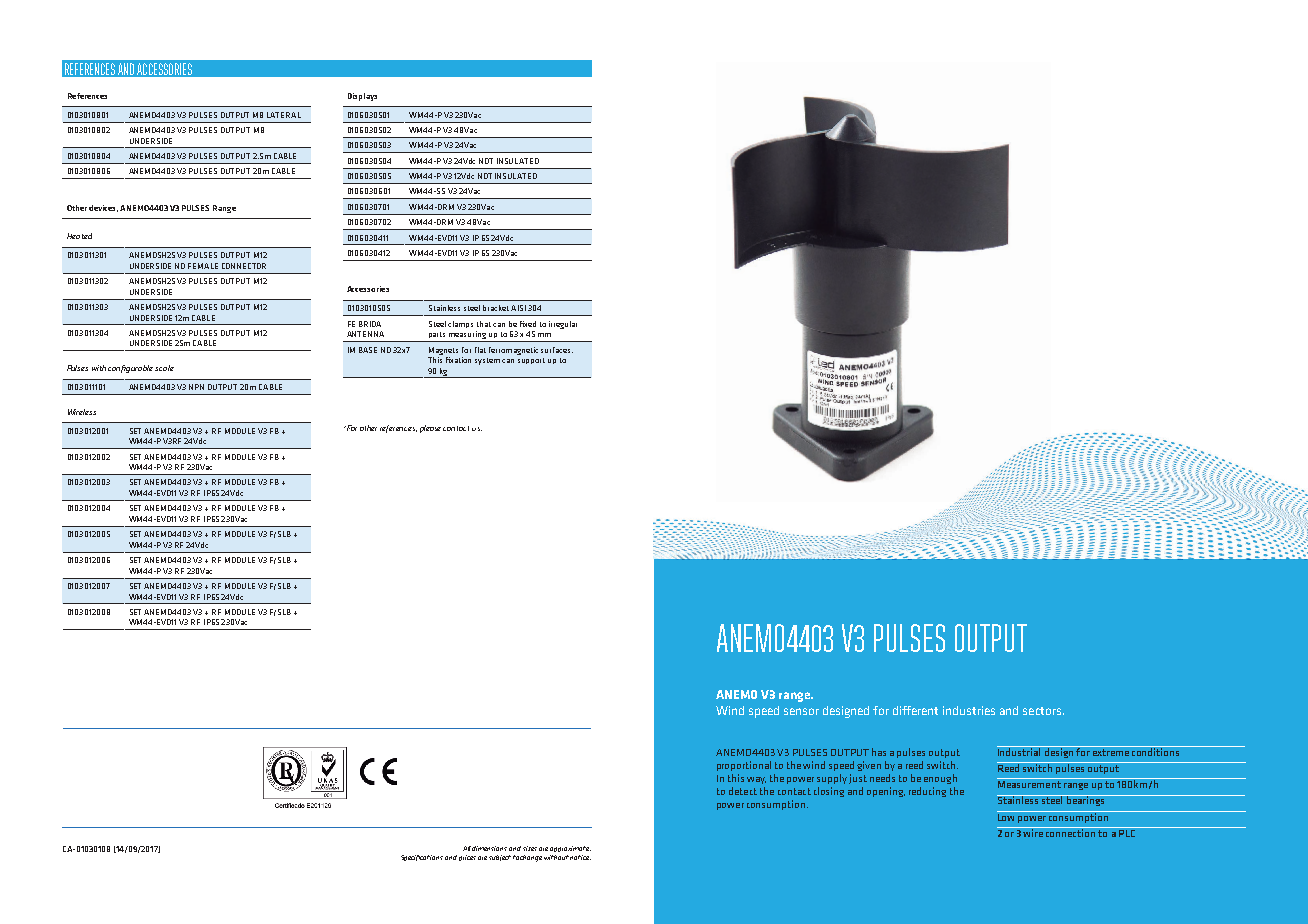  What do you see at coordinates (196, 387) in the image?
I see `NPN` at bounding box center [196, 387].
